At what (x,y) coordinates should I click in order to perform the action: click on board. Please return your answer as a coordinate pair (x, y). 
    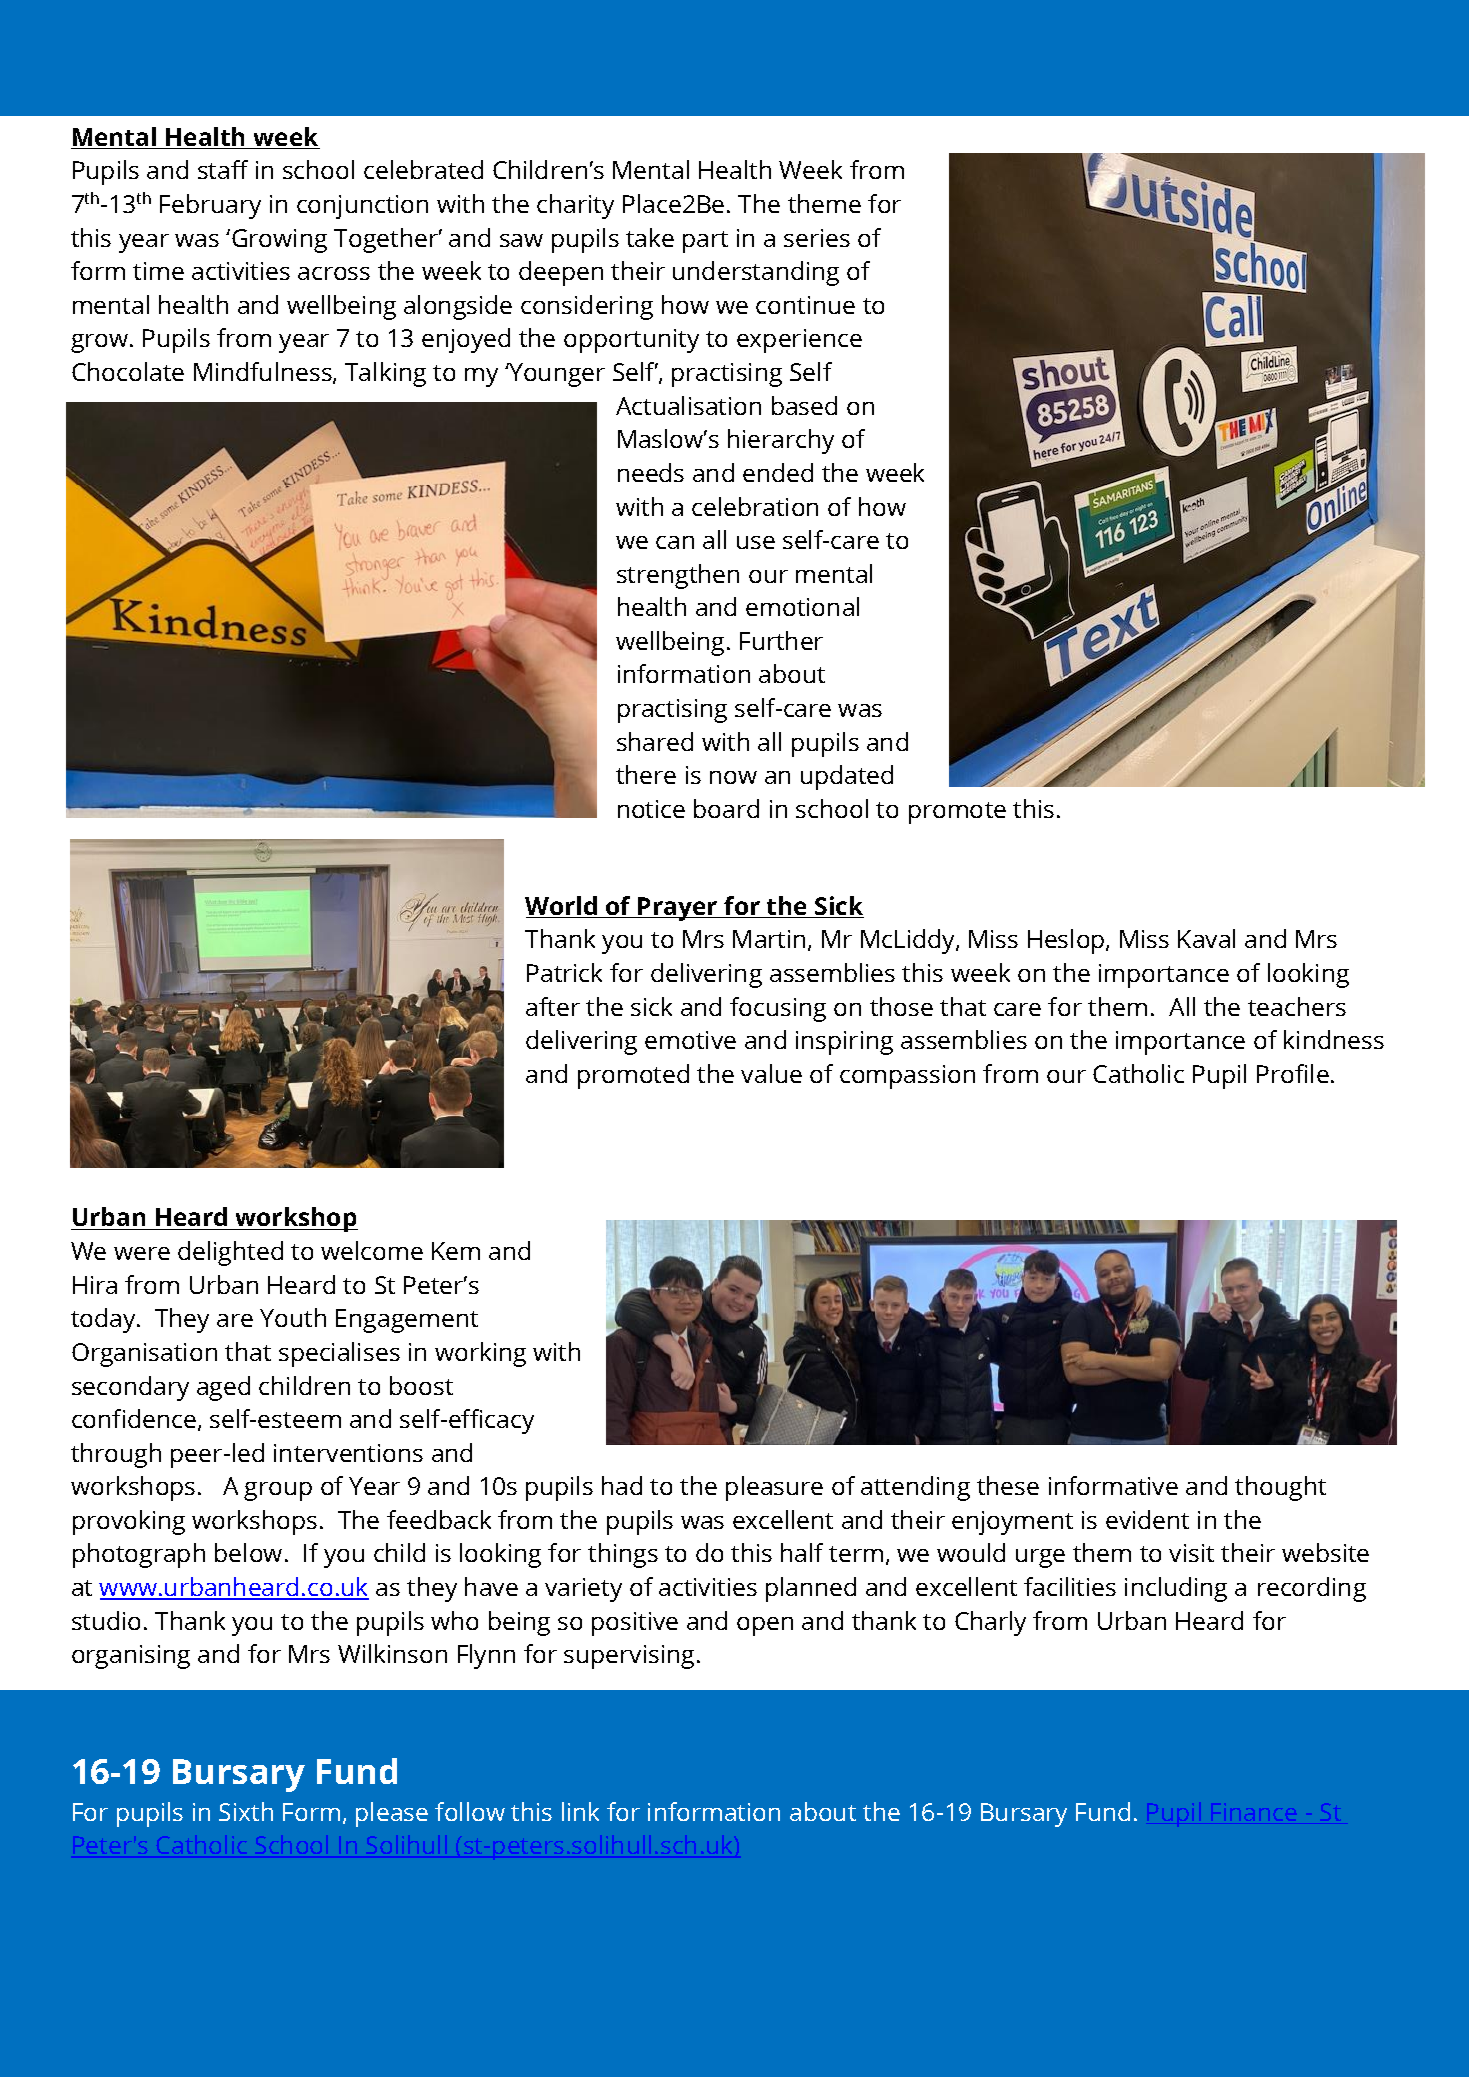
    Looking at the image, I should click on (726, 808).
